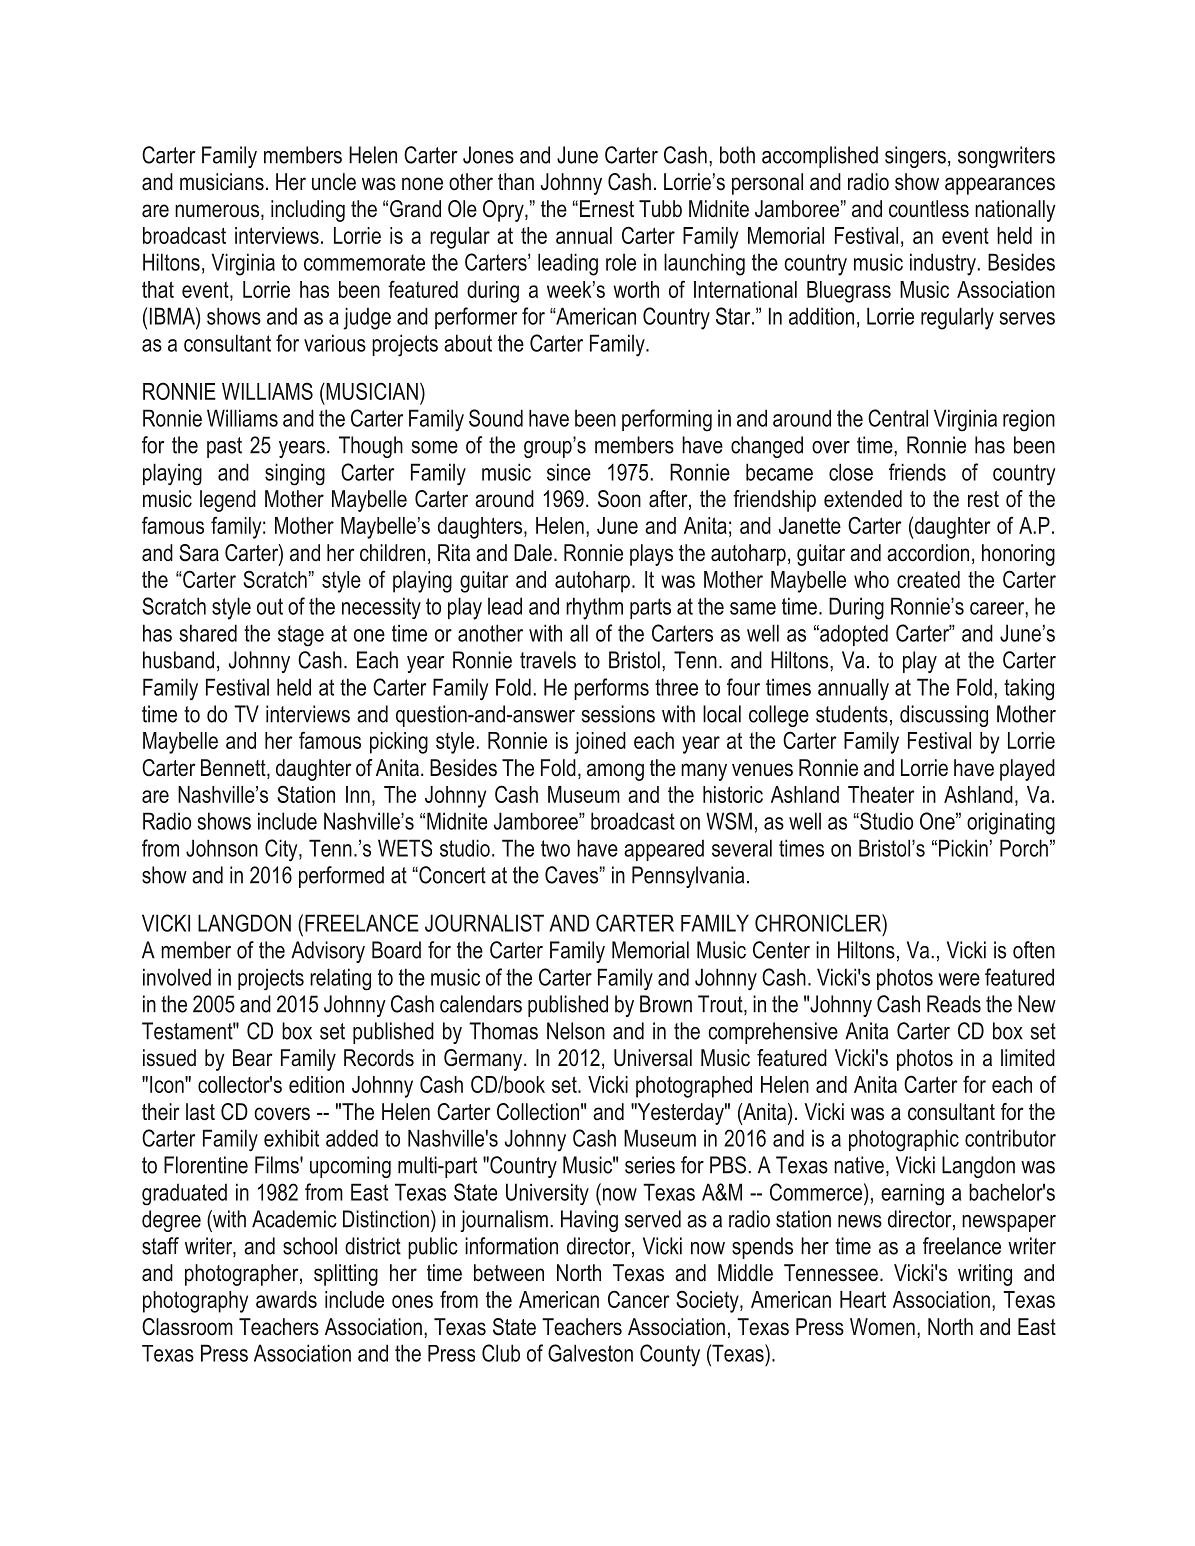  Describe the element at coordinates (928, 579) in the image. I see `created` at that location.
